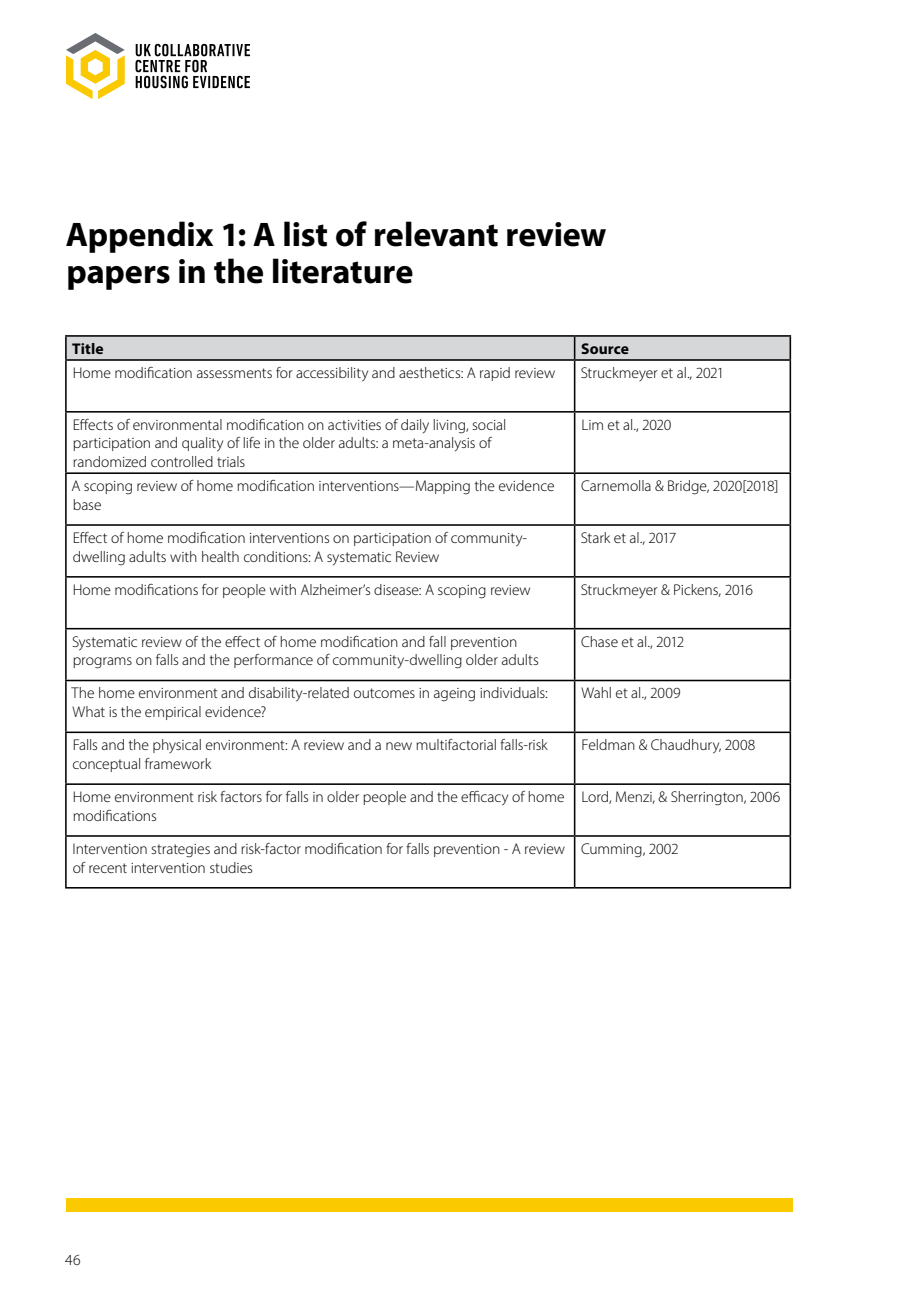 Image resolution: width=924 pixels, height=1308 pixels. Describe the element at coordinates (599, 641) in the image. I see `Chase` at that location.
